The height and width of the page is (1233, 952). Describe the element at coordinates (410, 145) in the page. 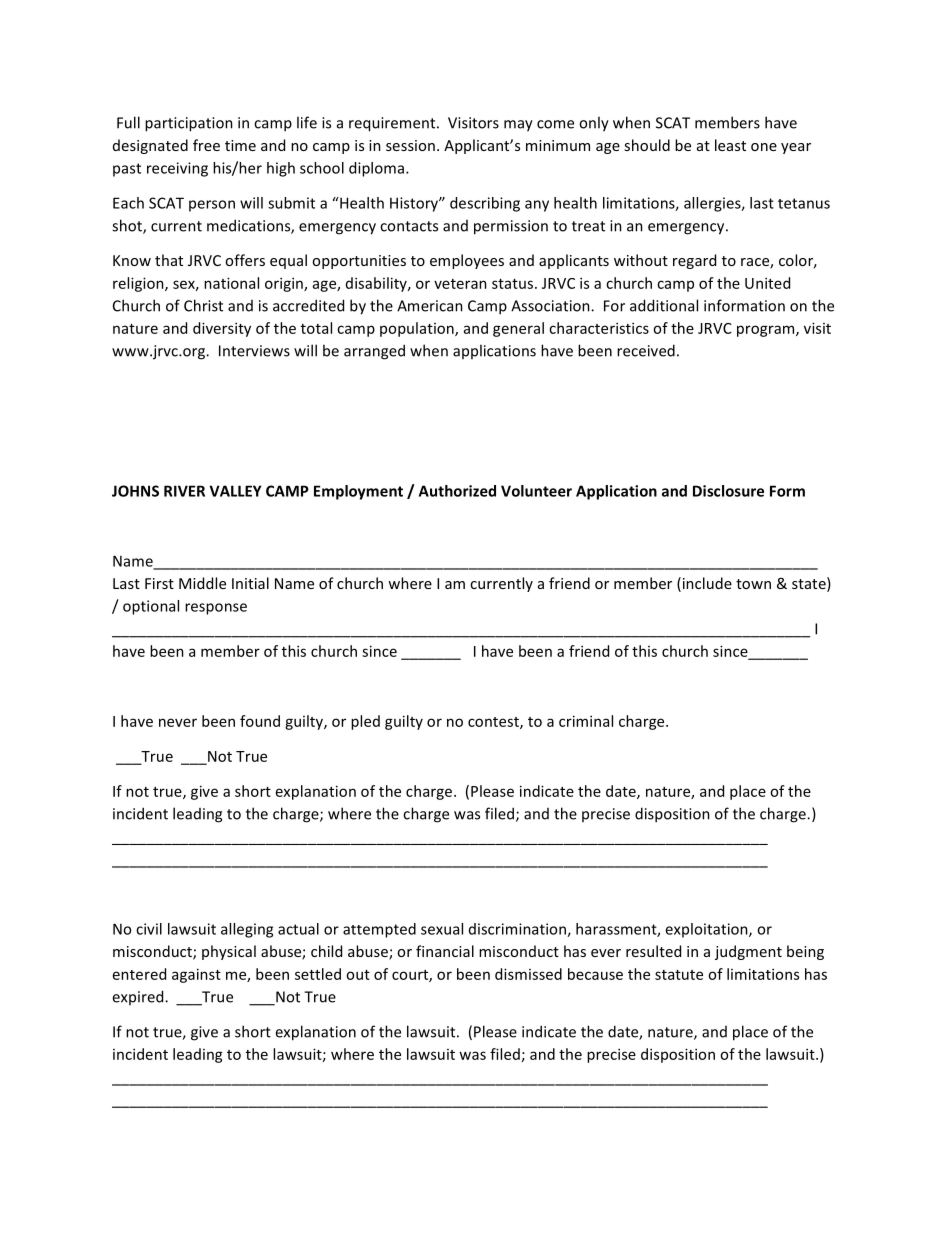

I see `session` at that location.
